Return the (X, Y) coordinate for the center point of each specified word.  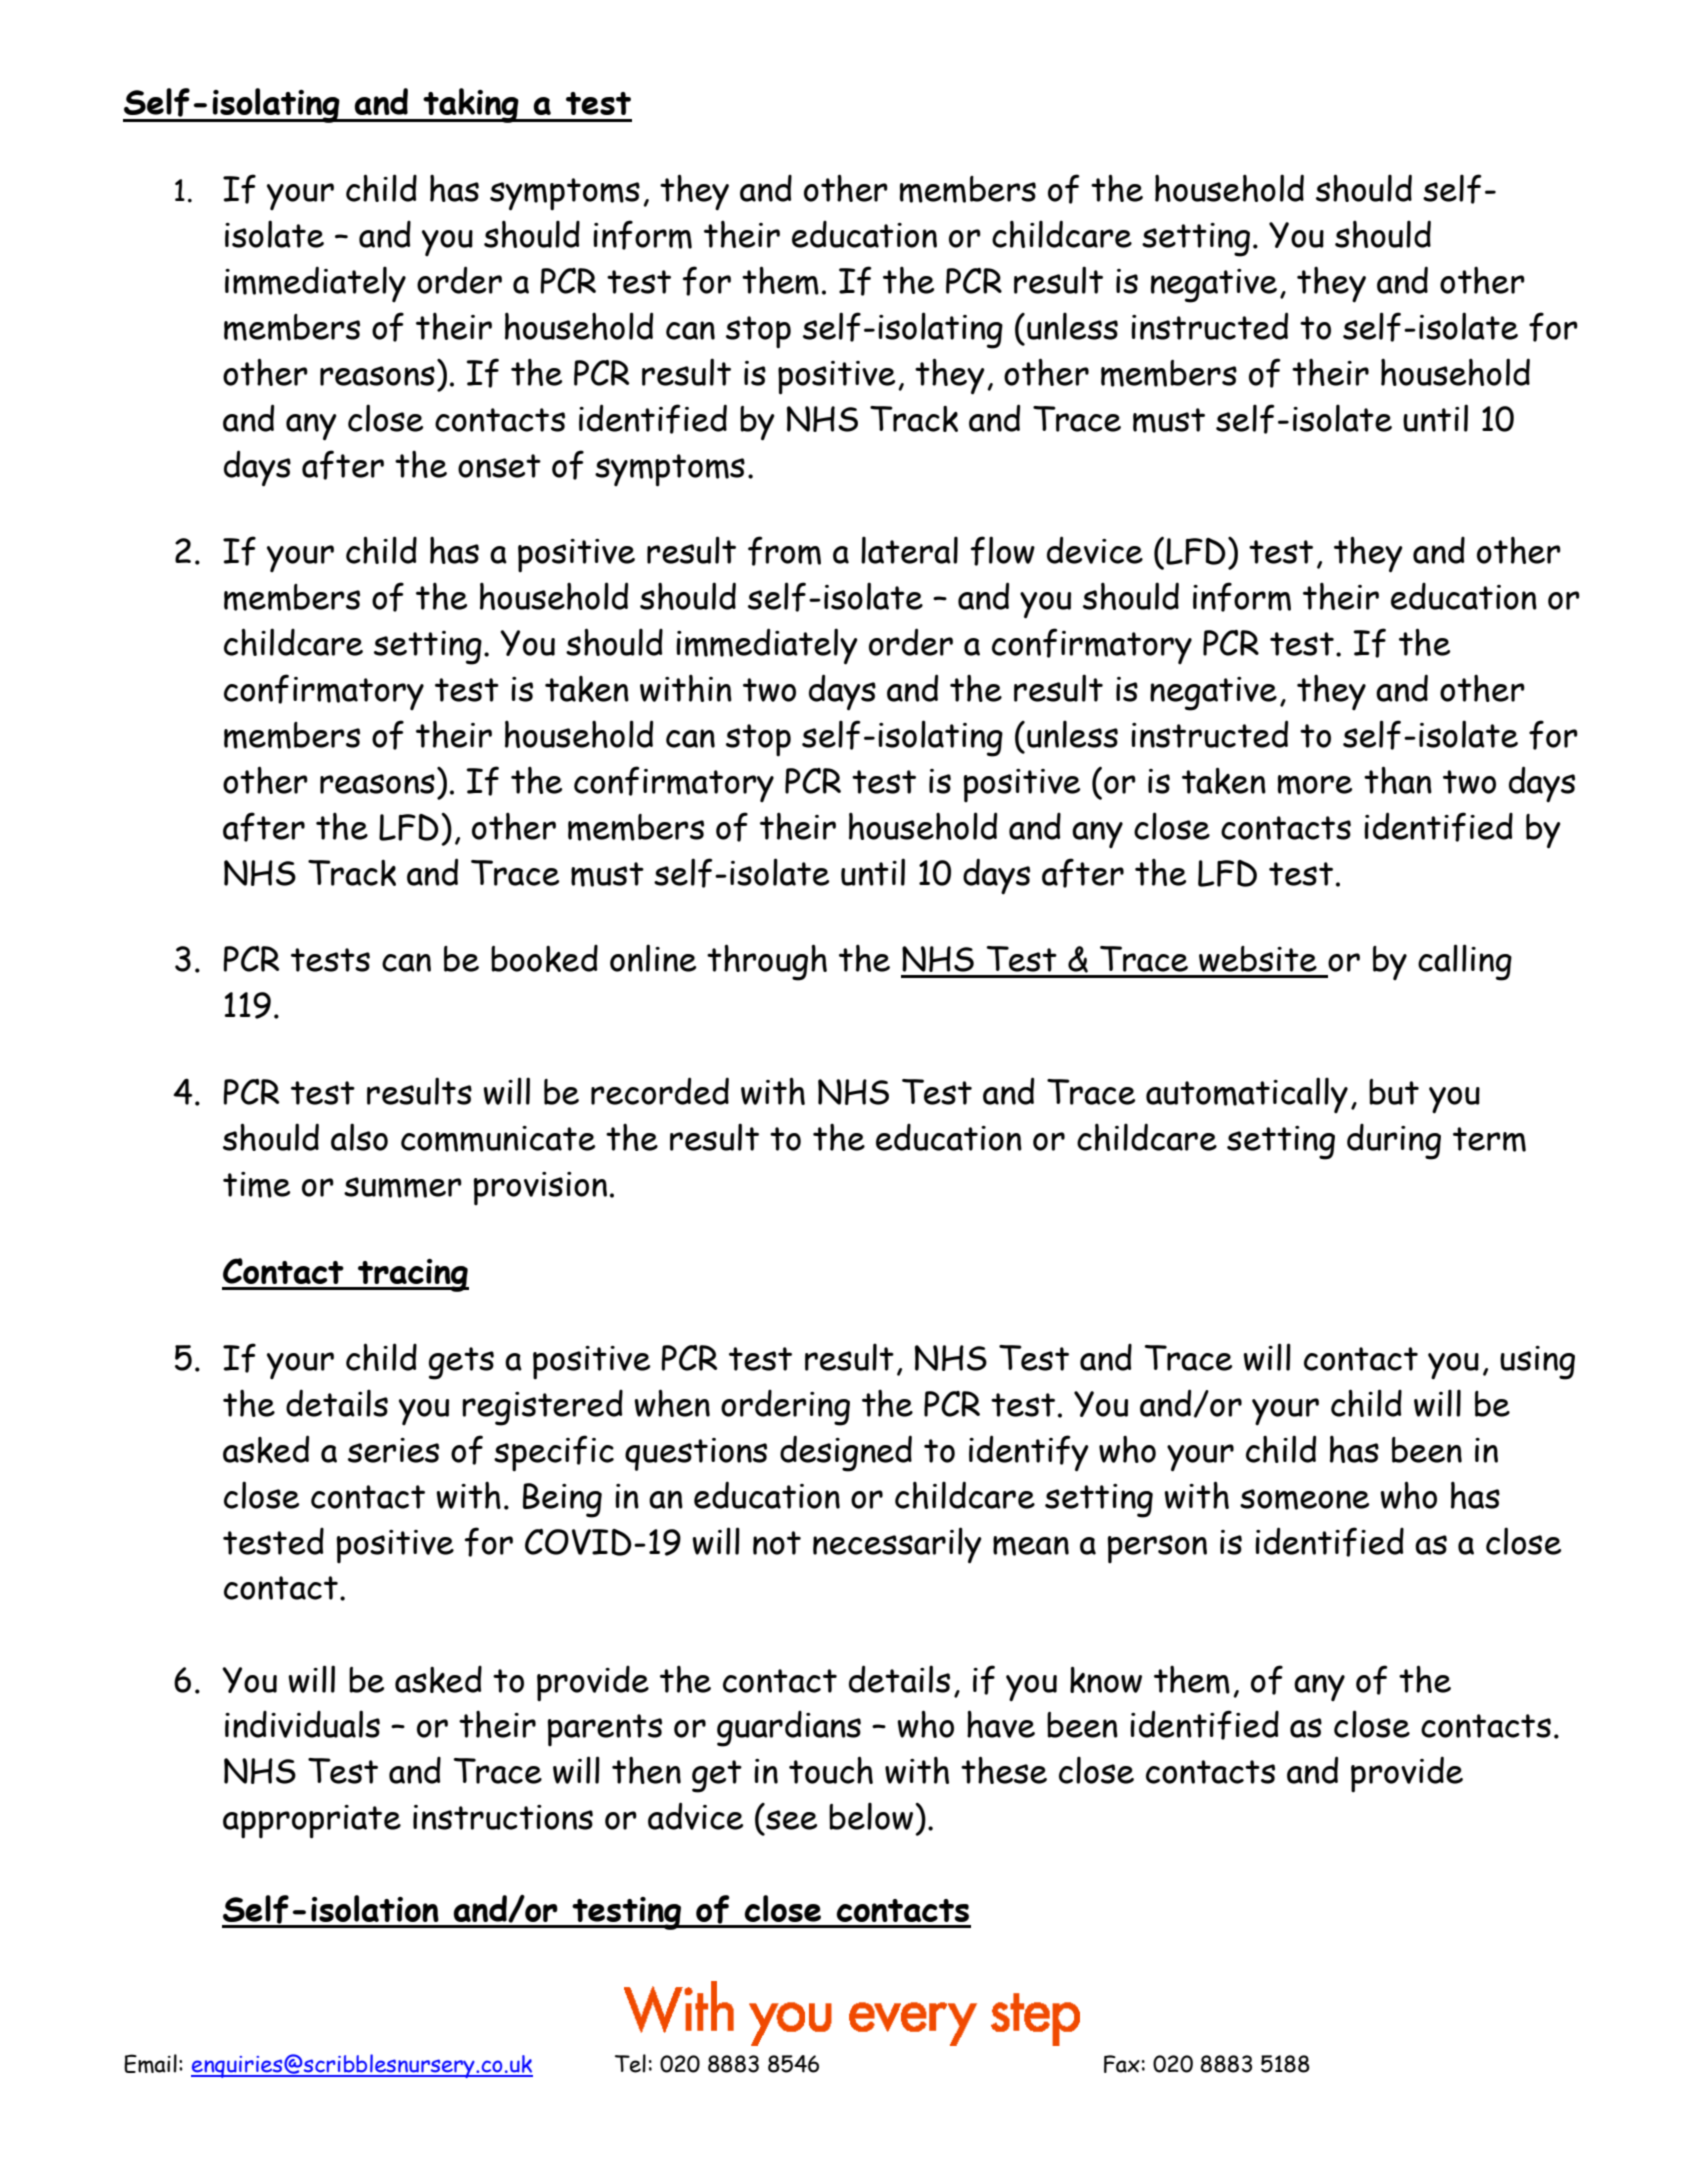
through (767, 962)
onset (499, 466)
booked (544, 958)
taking (471, 105)
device (1095, 550)
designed (846, 1453)
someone (1304, 1499)
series (393, 1450)
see (791, 1820)
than (1398, 780)
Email (150, 2063)
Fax (1122, 2064)
